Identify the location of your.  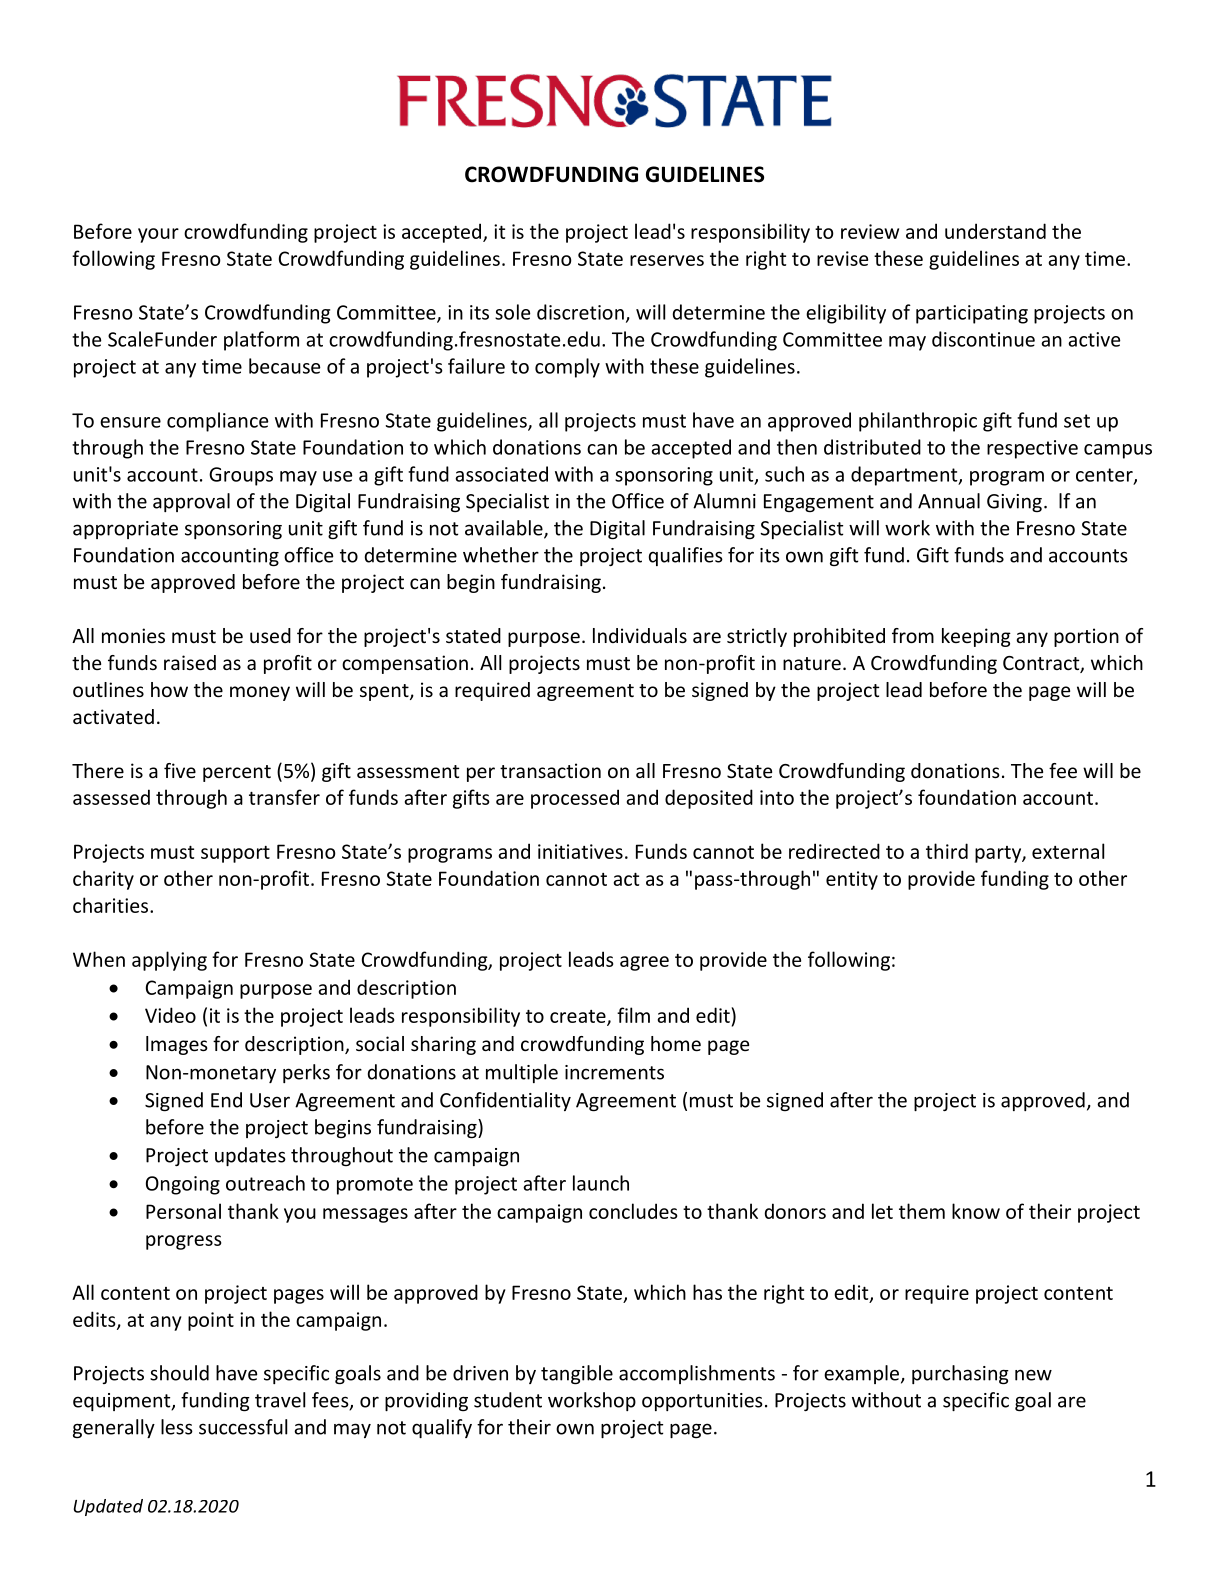
(158, 235).
